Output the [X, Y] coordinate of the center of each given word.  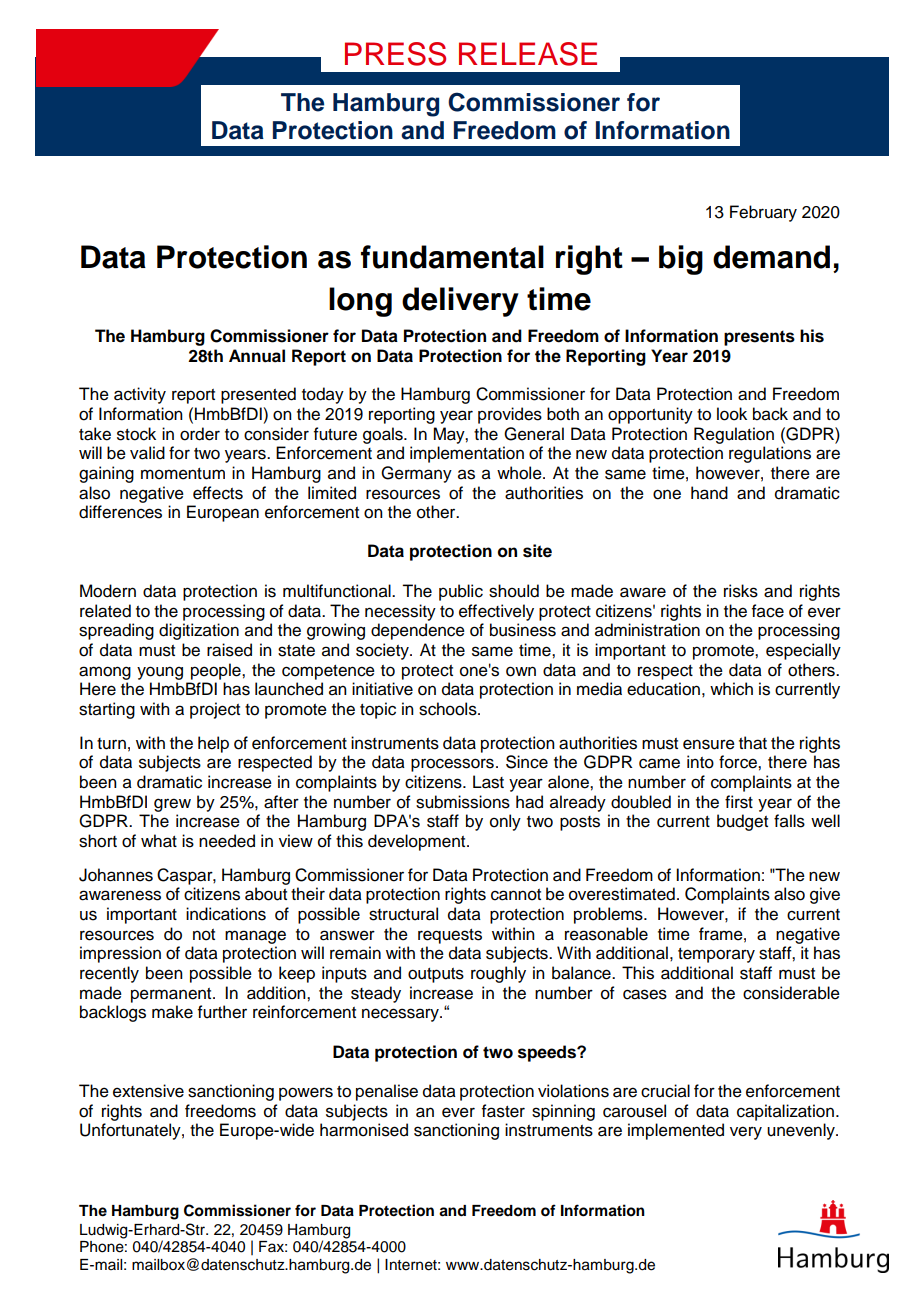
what [159, 841]
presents [759, 338]
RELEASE [528, 54]
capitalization [785, 1112]
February [763, 213]
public [461, 592]
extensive [148, 1091]
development [418, 842]
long [360, 302]
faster [503, 1111]
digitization [199, 631]
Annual [257, 356]
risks [741, 591]
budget [742, 822]
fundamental [452, 257]
